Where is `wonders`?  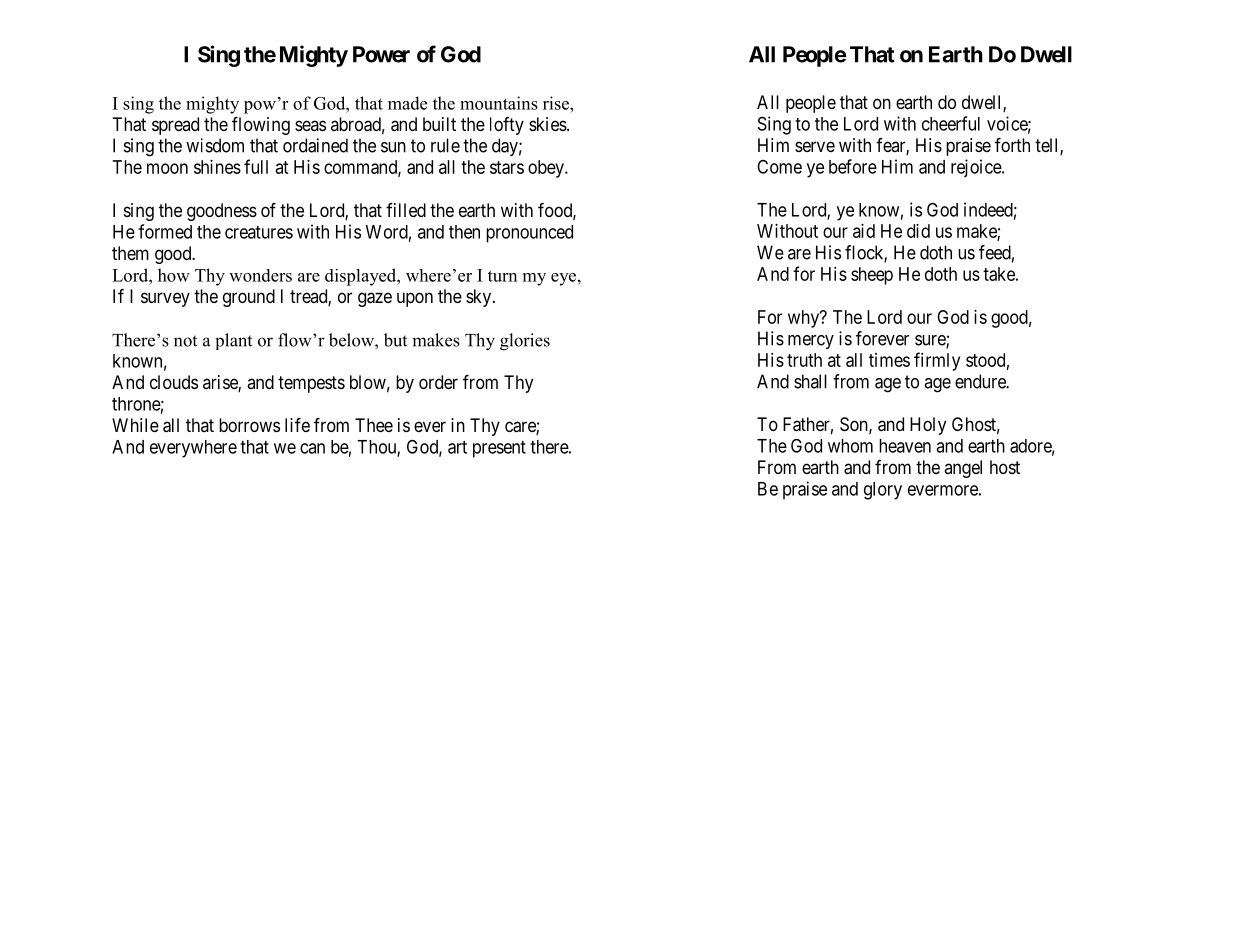 wonders is located at coordinates (260, 275).
